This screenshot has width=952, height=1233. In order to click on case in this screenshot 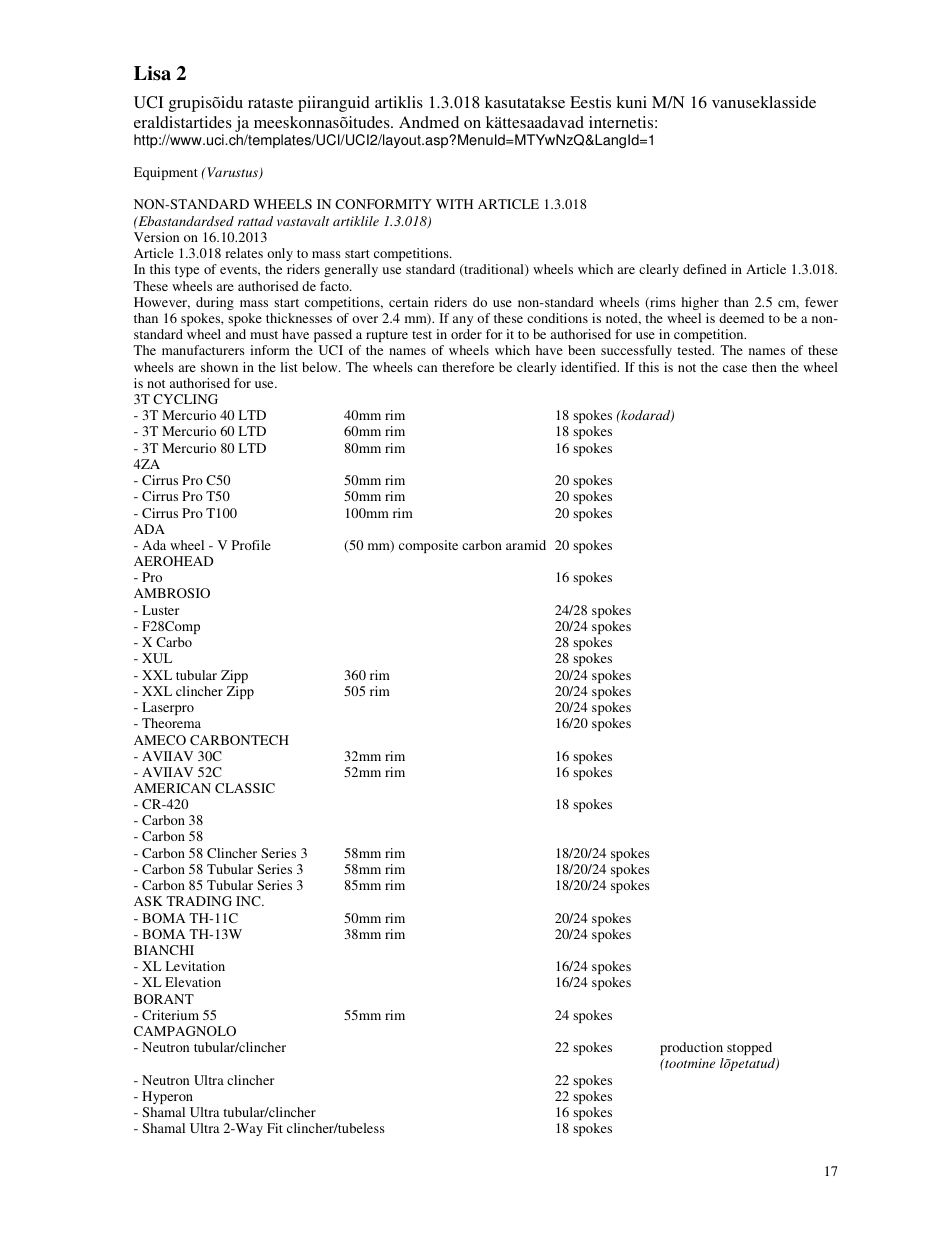, I will do `click(735, 368)`.
